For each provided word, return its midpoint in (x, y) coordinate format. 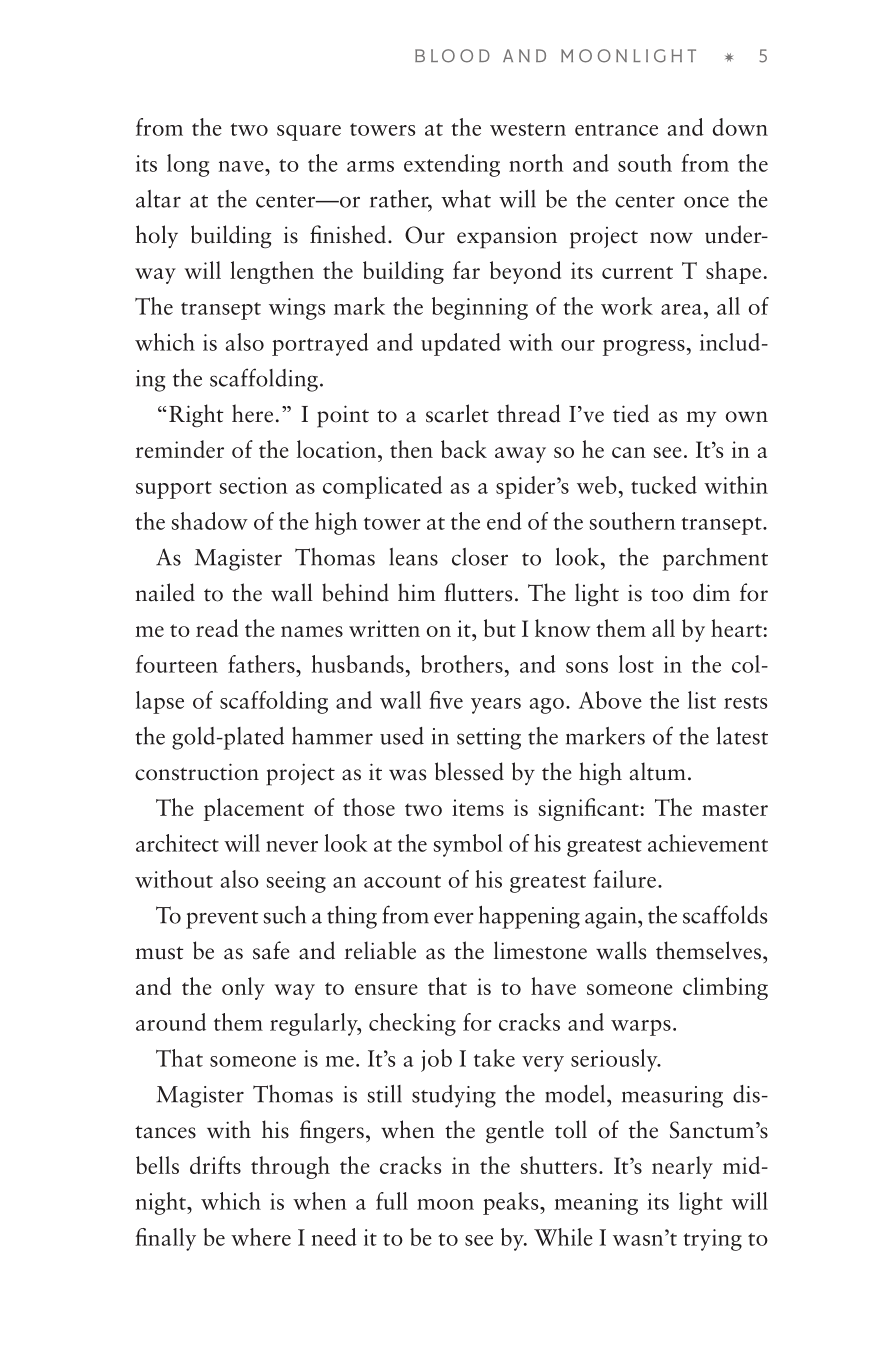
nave (242, 166)
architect (177, 843)
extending (452, 165)
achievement (708, 843)
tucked (664, 485)
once (706, 202)
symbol (468, 845)
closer (480, 557)
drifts (215, 1165)
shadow (210, 521)
